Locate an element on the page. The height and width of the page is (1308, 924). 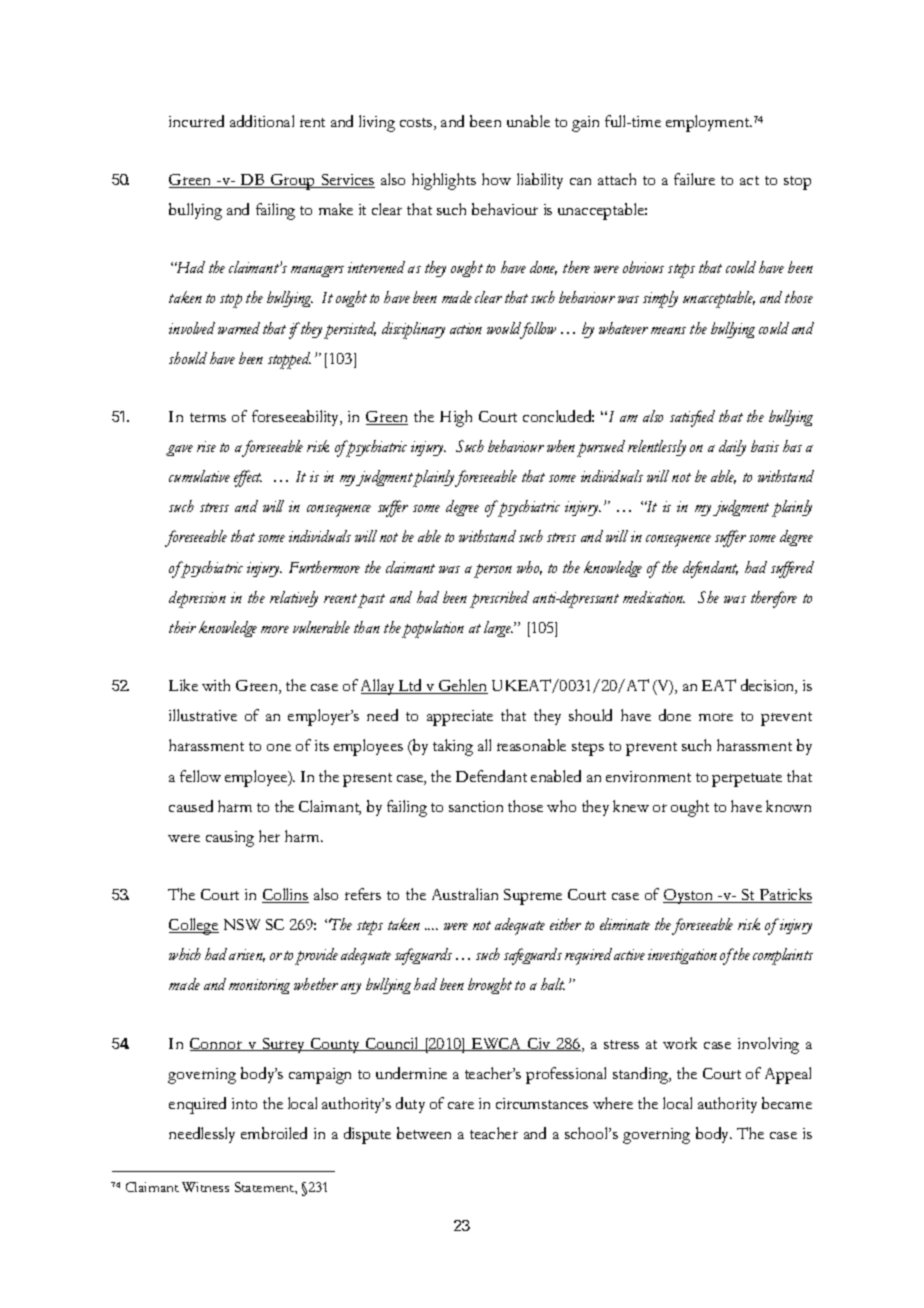
effect is located at coordinates (248, 478).
